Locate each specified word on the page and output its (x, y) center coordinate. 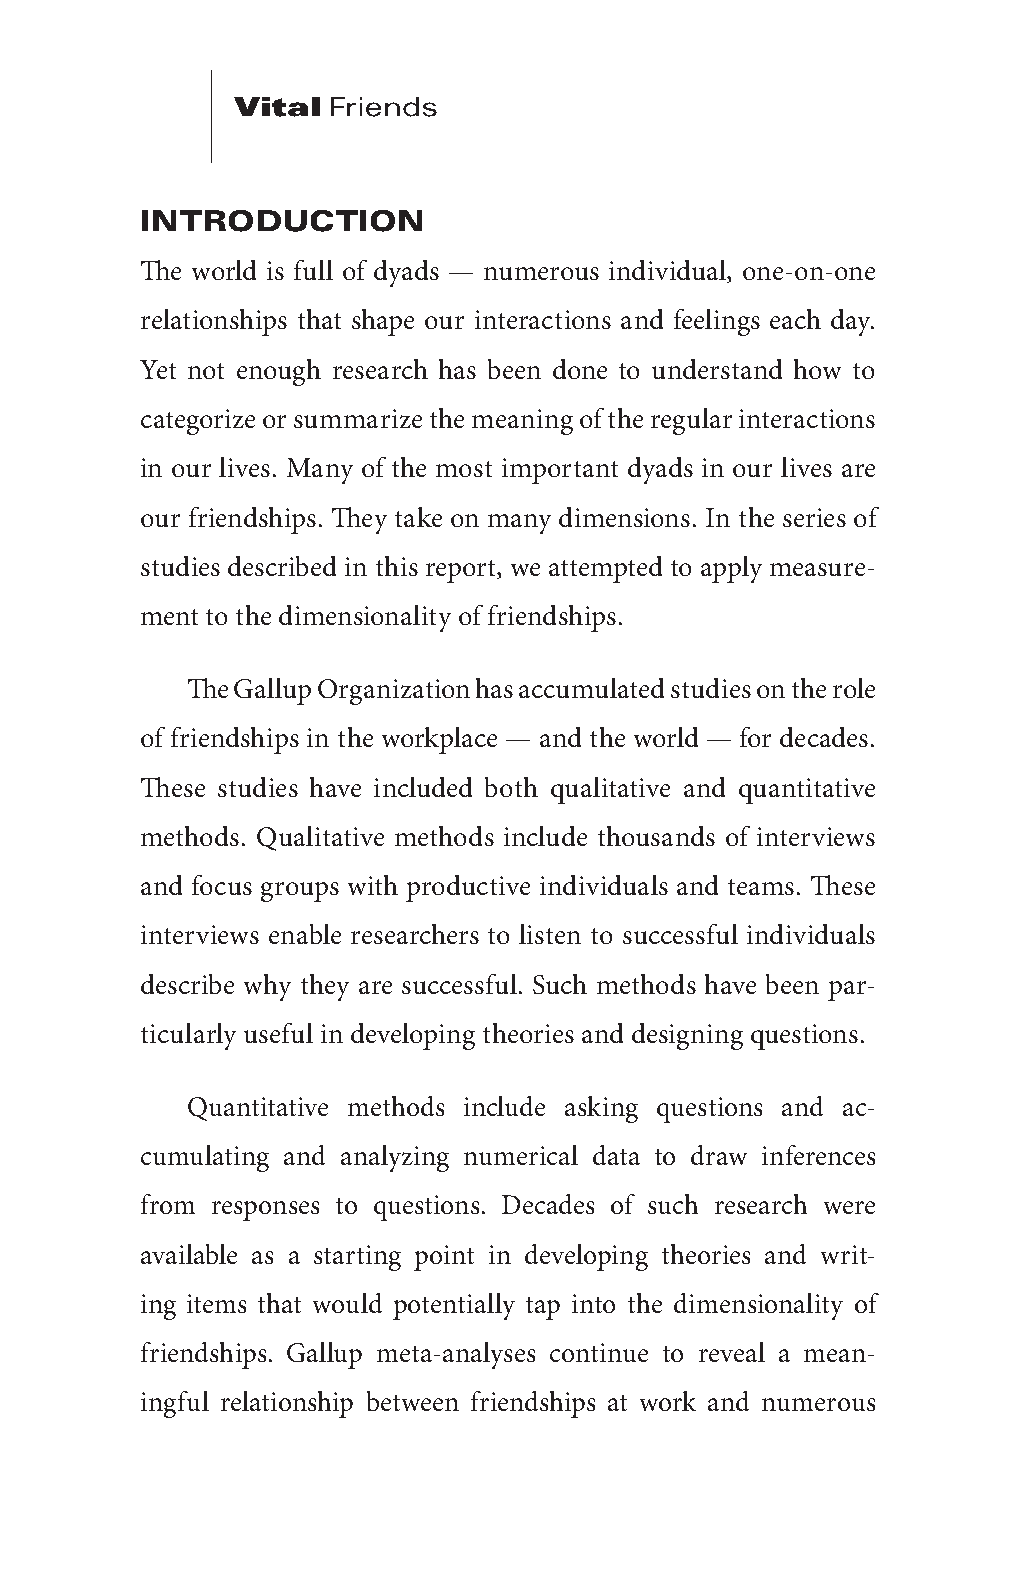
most (464, 469)
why (267, 987)
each (795, 319)
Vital (277, 107)
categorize (198, 422)
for (755, 737)
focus (222, 885)
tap (543, 1308)
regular (691, 421)
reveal (732, 1352)
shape (383, 322)
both (511, 787)
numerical (521, 1155)
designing (687, 1036)
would (347, 1303)
